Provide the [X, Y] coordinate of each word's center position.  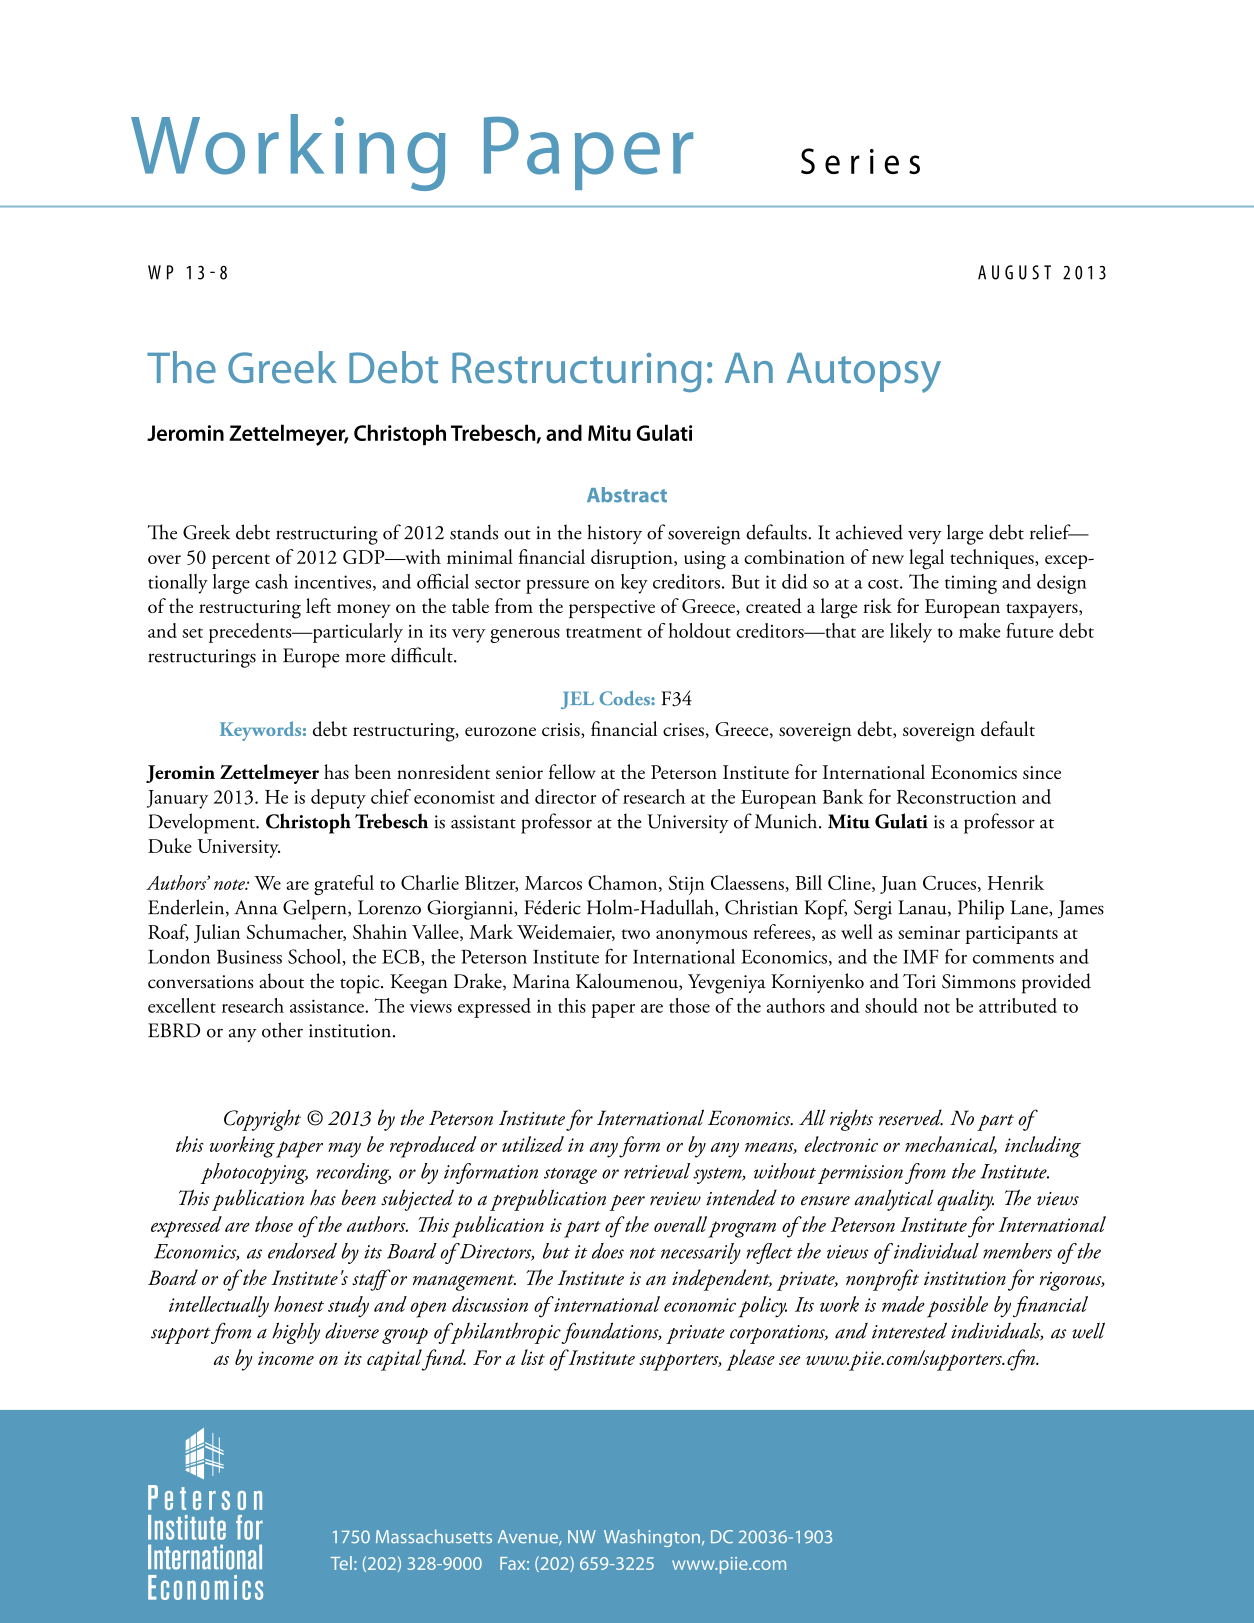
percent [241, 561]
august [1014, 272]
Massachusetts [434, 1536]
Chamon [624, 883]
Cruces [949, 882]
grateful [344, 885]
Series [860, 161]
